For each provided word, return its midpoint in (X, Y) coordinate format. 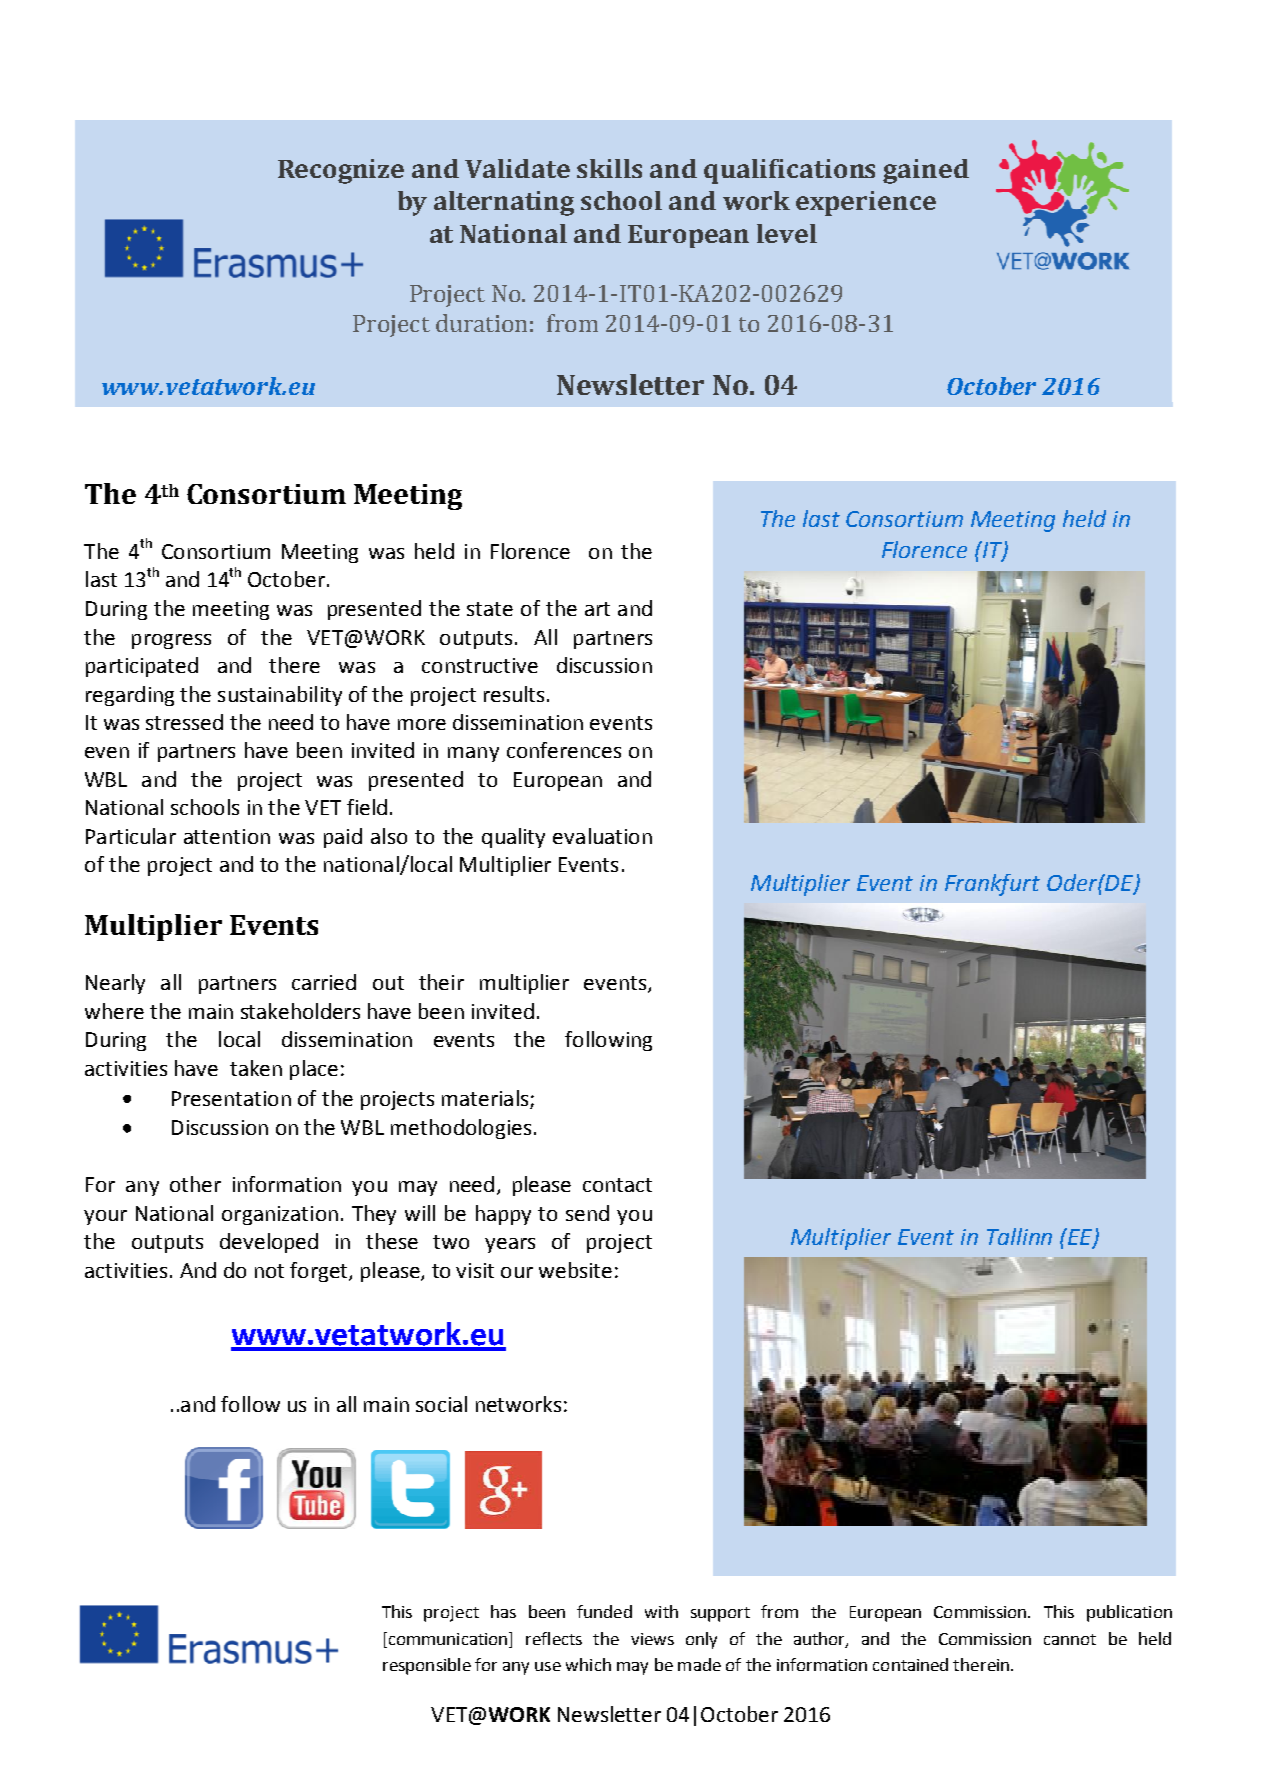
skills (609, 168)
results (514, 694)
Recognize (341, 171)
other (195, 1184)
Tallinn (1019, 1236)
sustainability (280, 696)
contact (617, 1185)
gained (926, 171)
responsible (427, 1666)
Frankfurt (992, 885)
